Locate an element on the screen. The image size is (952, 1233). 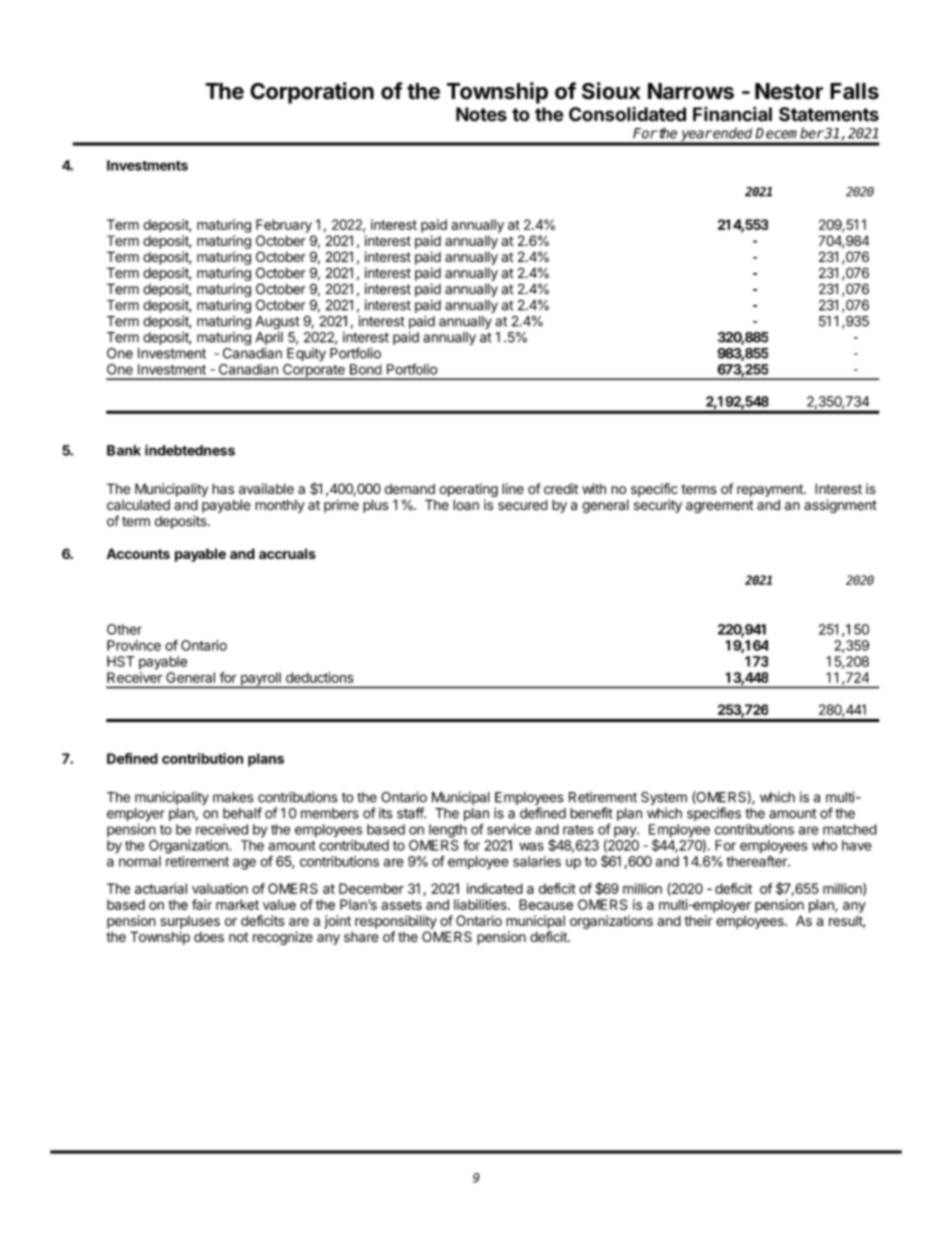
payroll is located at coordinates (260, 680).
